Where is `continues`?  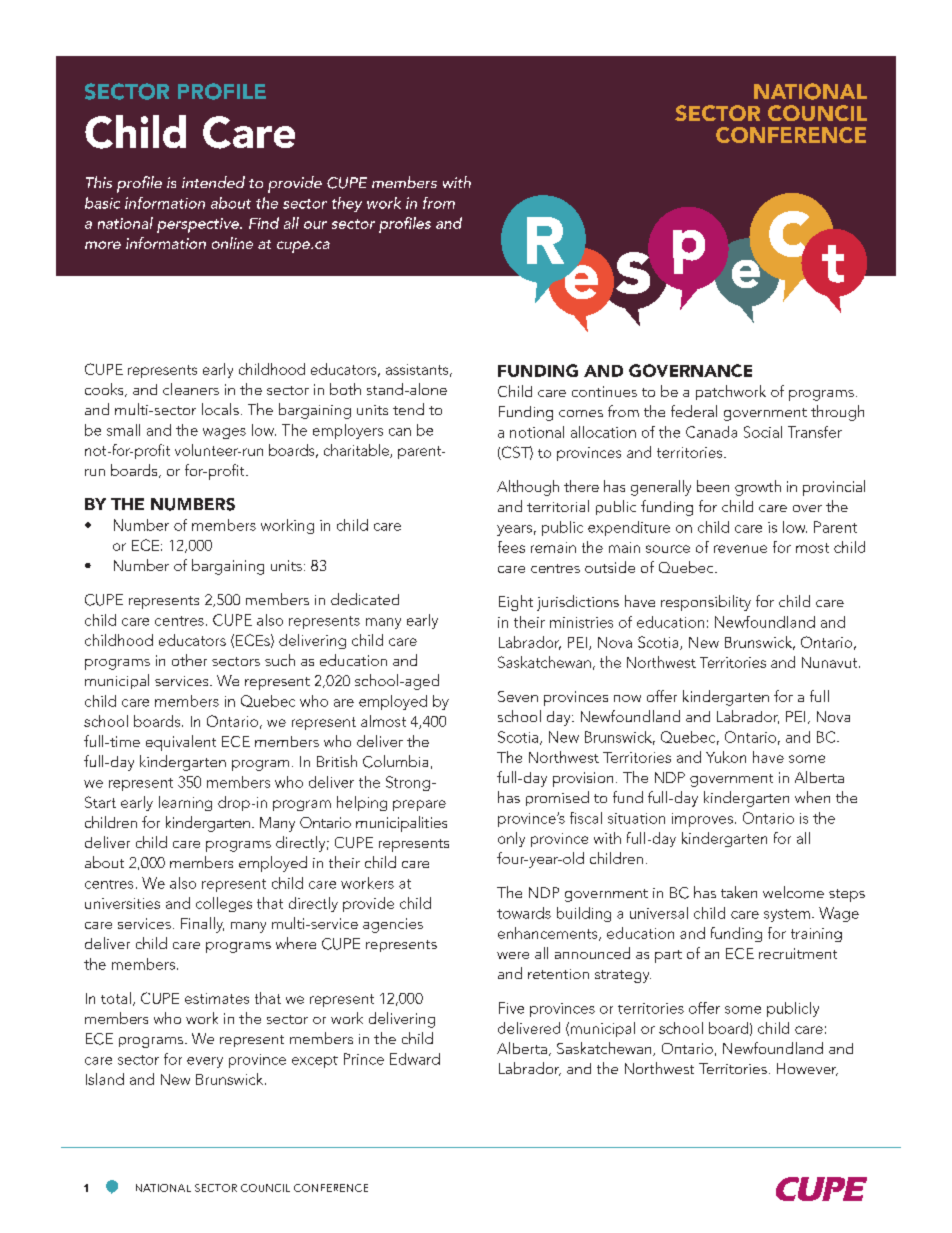
continues is located at coordinates (604, 391).
